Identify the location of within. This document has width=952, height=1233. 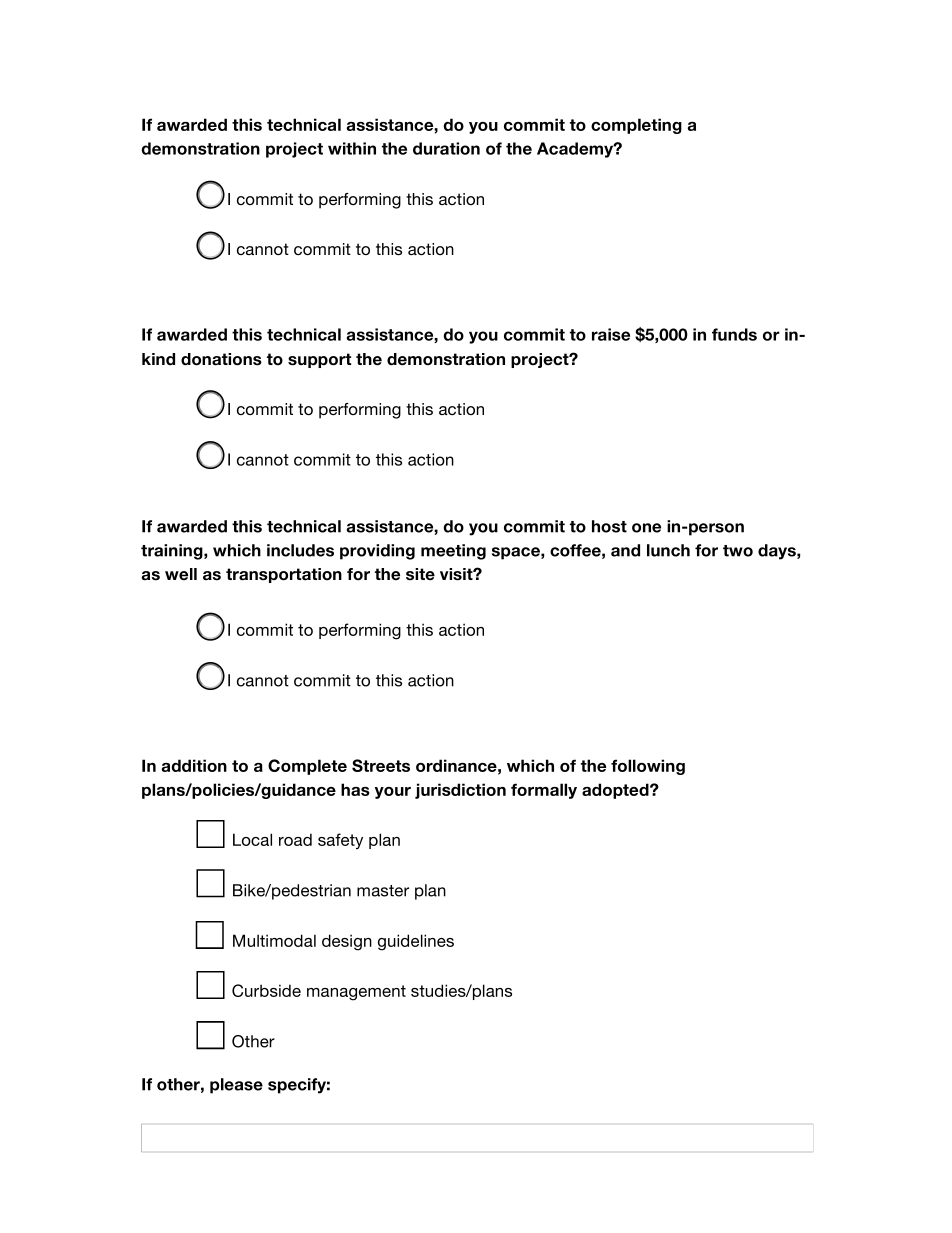
(352, 148).
